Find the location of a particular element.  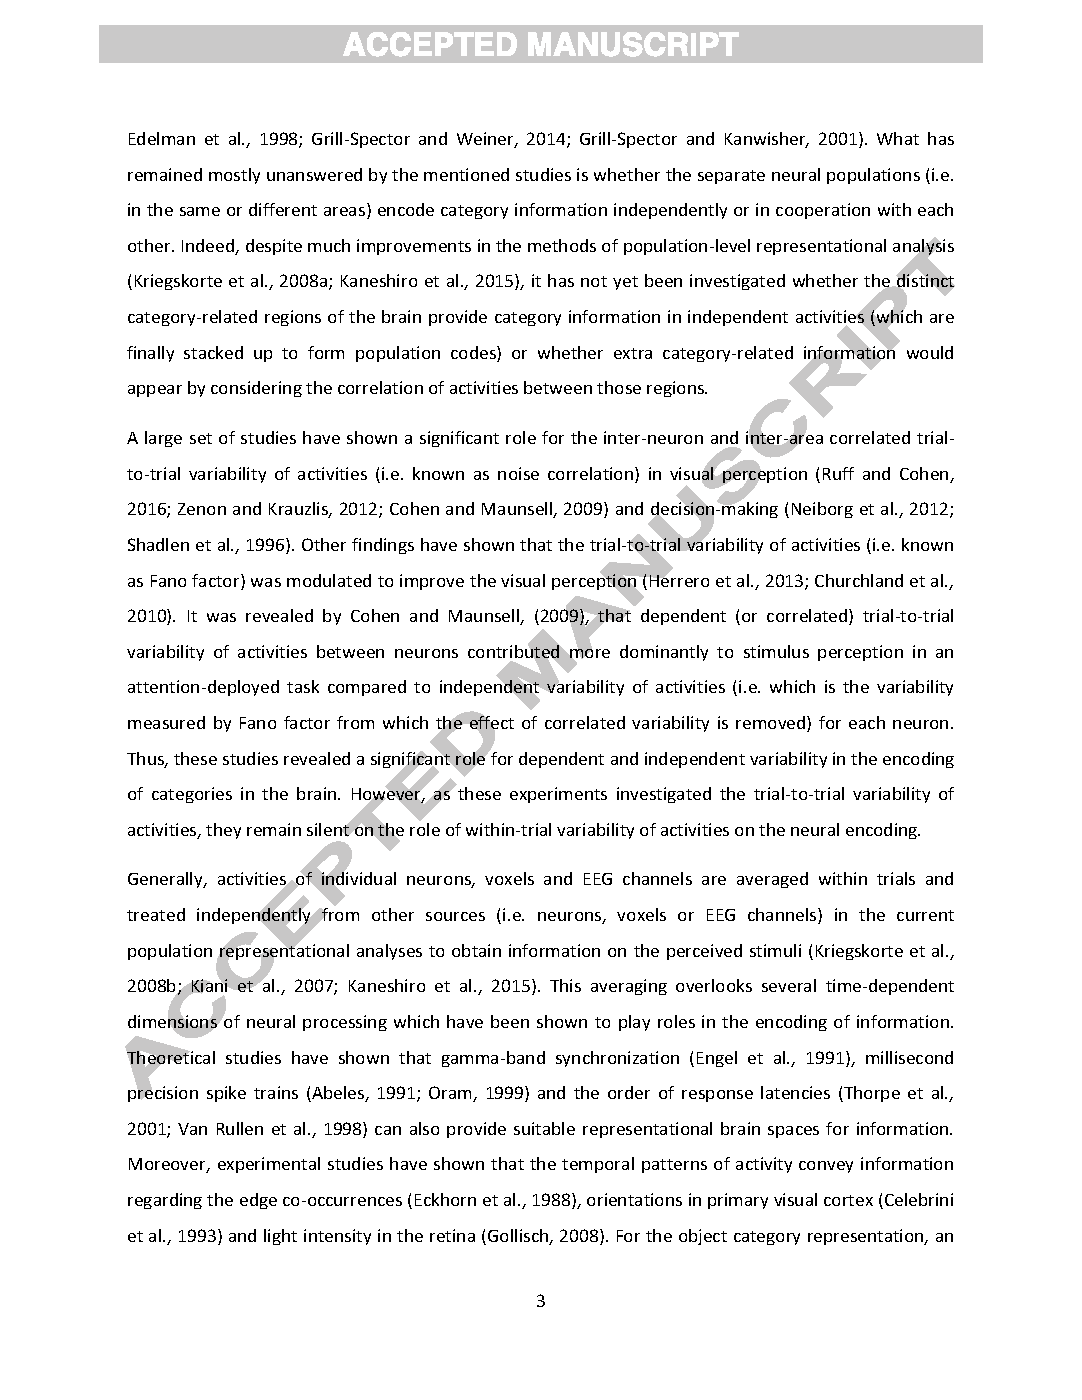

mentioned is located at coordinates (466, 174).
